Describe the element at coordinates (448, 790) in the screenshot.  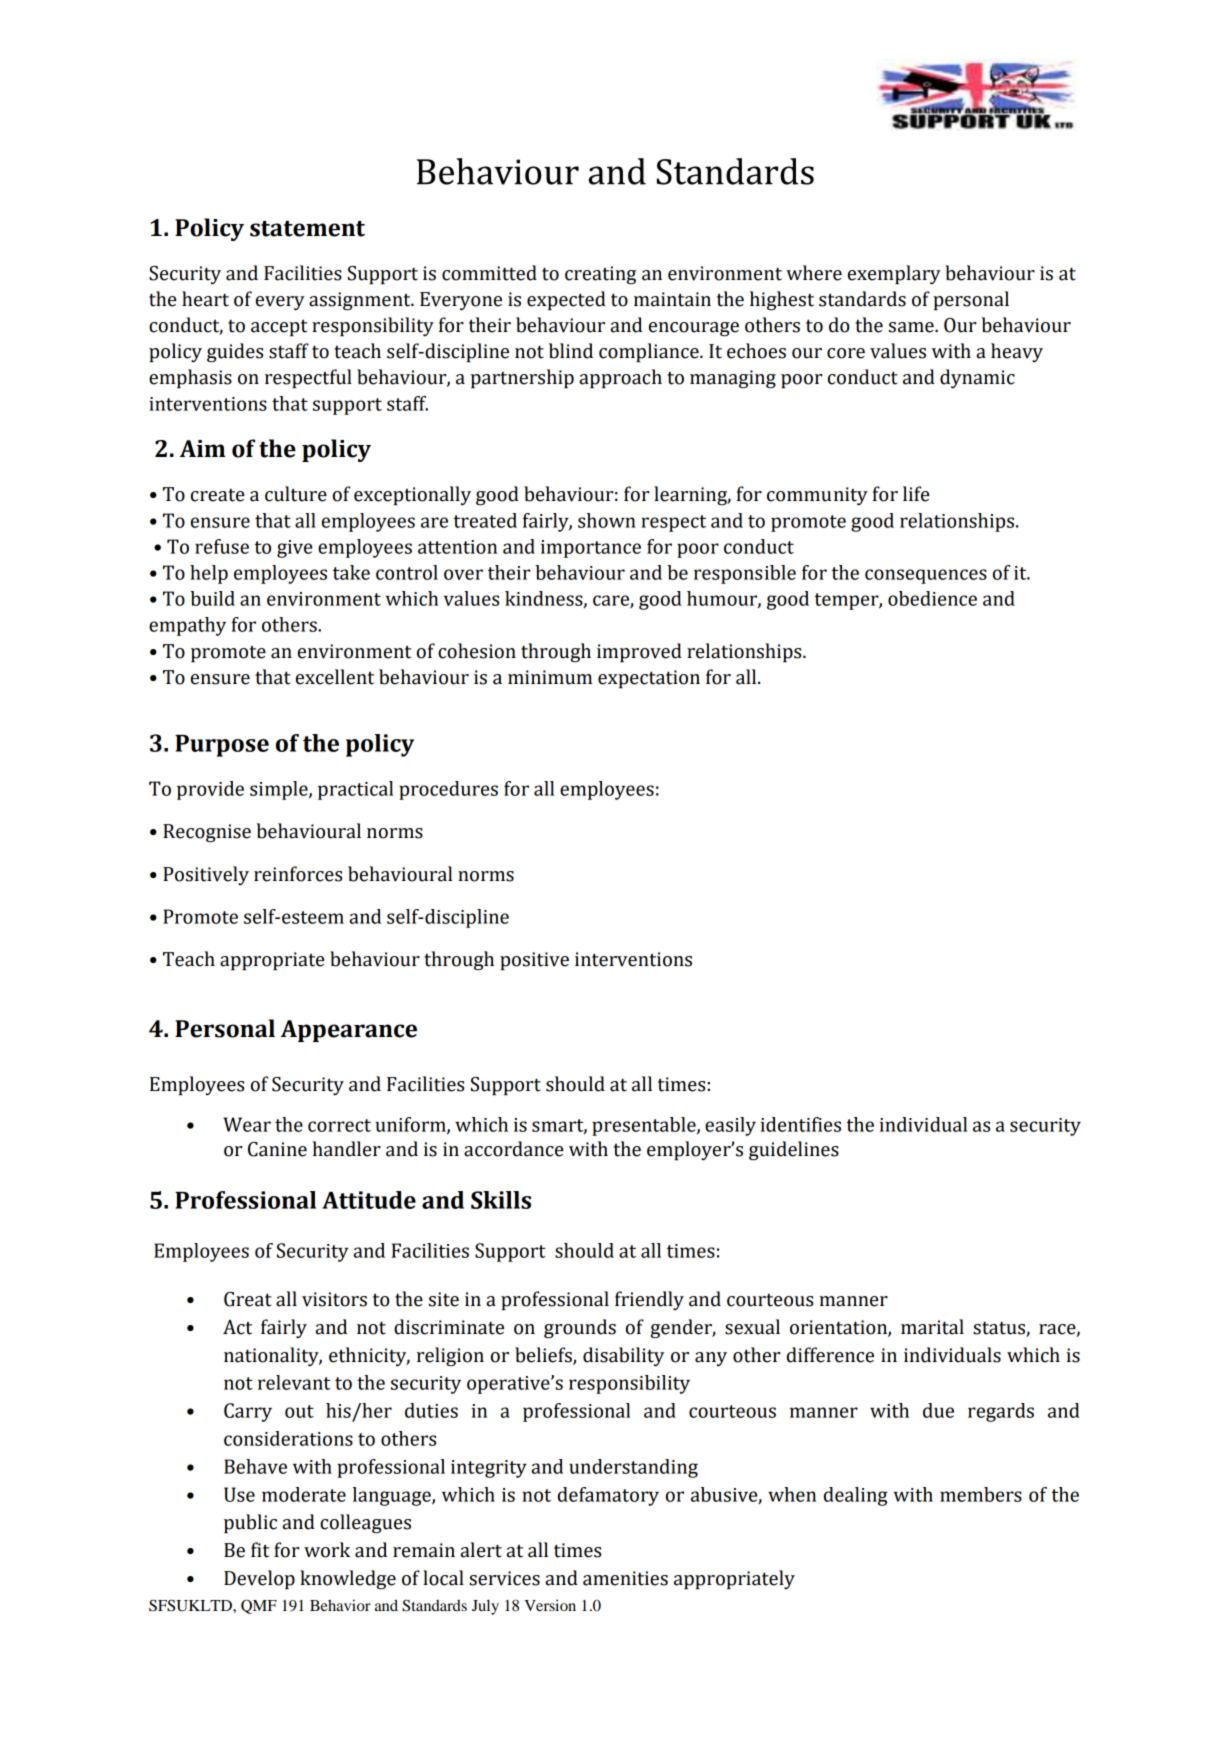
I see `procedures` at that location.
